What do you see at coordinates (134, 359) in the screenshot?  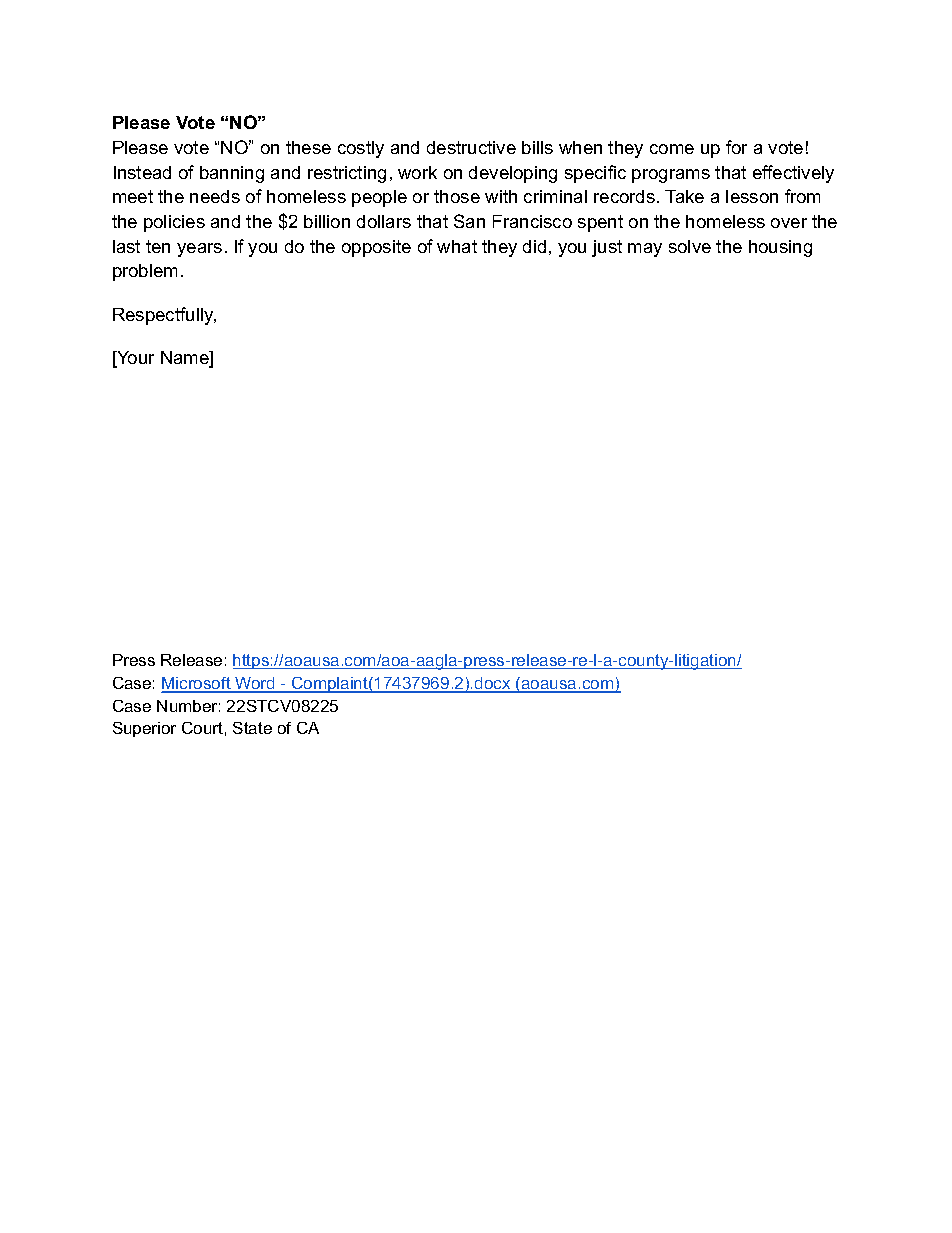 I see `Your` at bounding box center [134, 359].
